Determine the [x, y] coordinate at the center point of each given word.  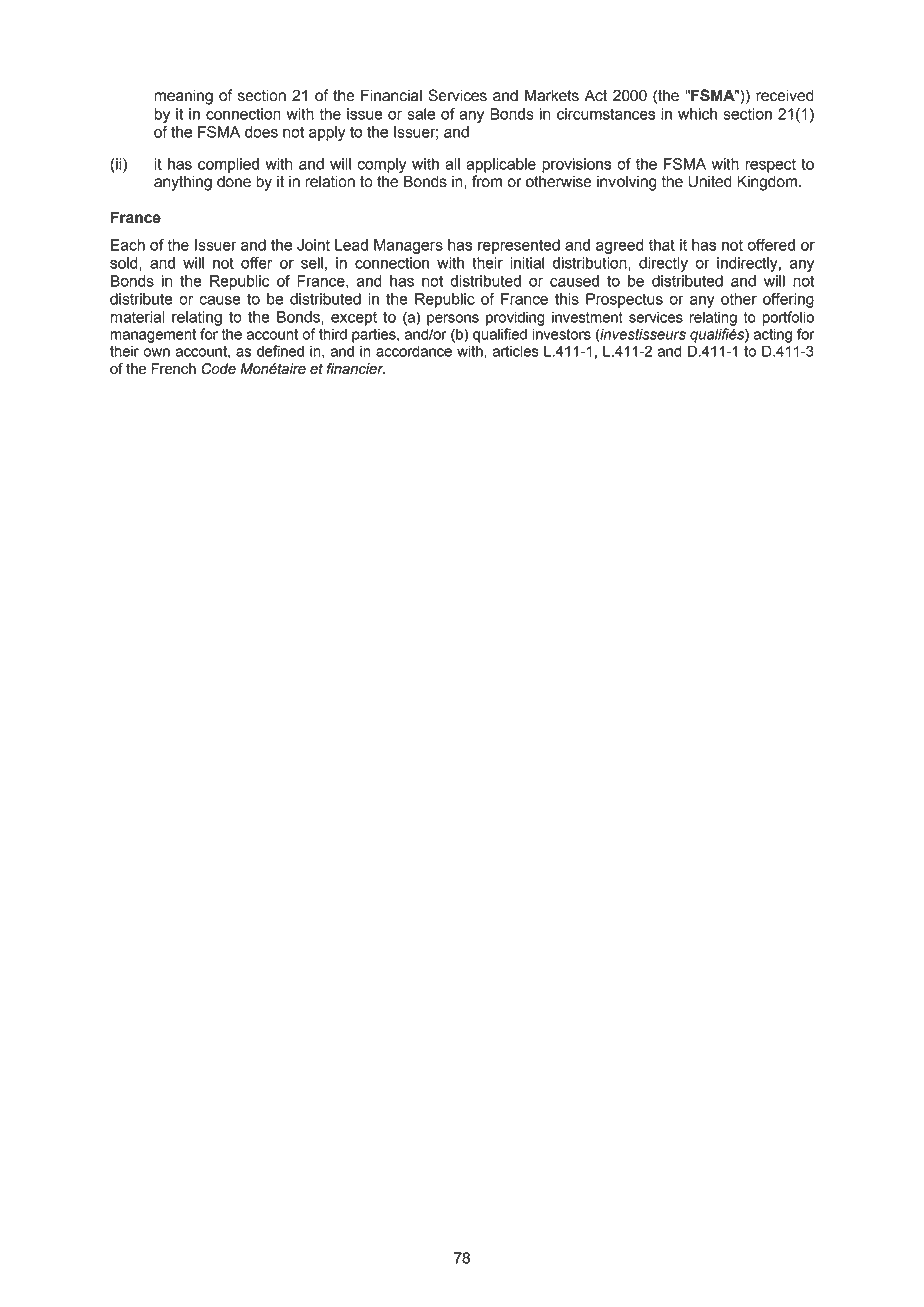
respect [770, 165]
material [137, 317]
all [452, 164]
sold [125, 263]
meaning [183, 97]
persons [453, 320]
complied [228, 165]
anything [183, 183]
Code [218, 369]
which [697, 114]
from [487, 181]
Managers [408, 246]
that [662, 245]
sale [421, 114]
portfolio [788, 318]
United [710, 181]
